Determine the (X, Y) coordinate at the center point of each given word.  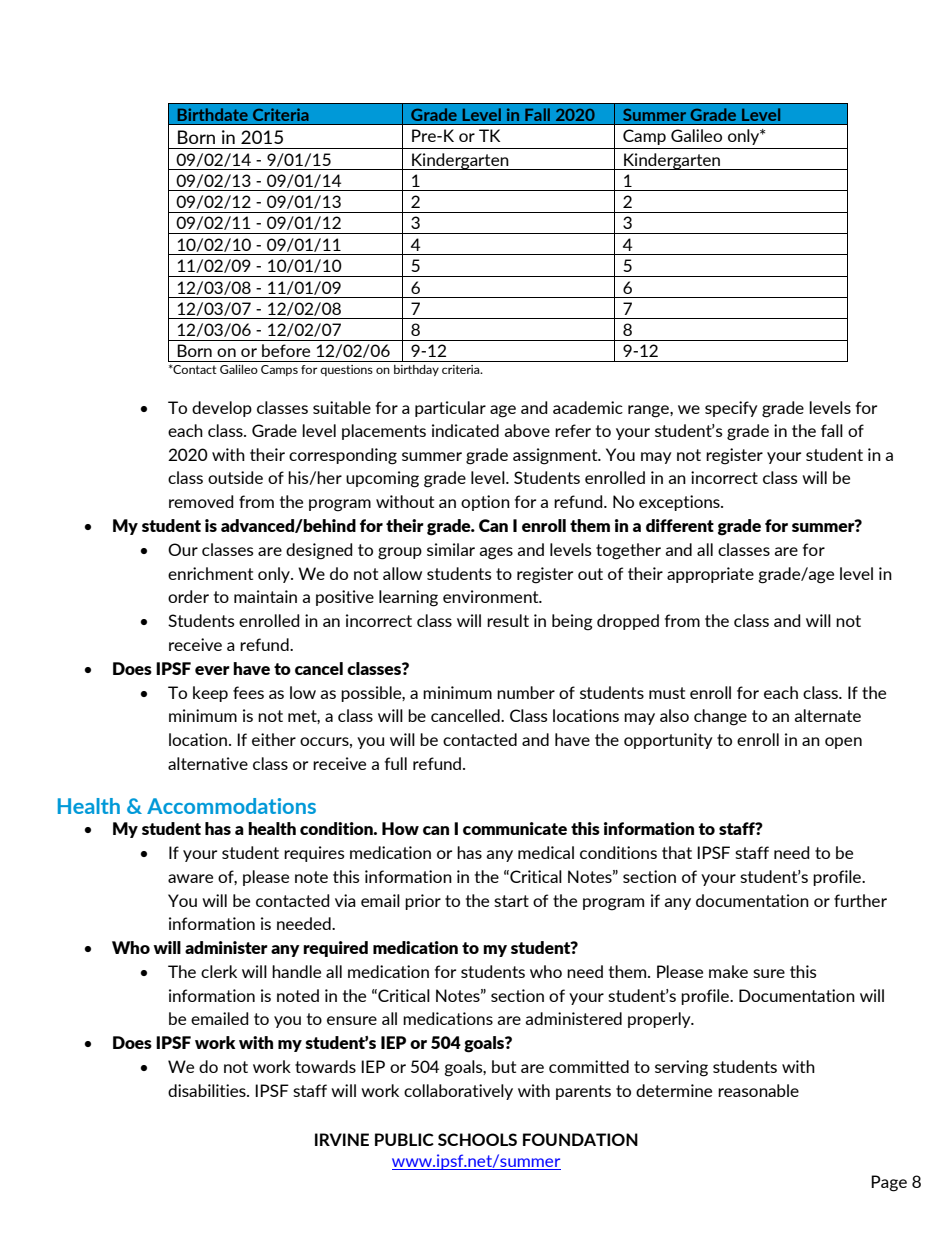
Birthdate (213, 114)
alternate (827, 715)
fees (248, 692)
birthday (416, 370)
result (508, 620)
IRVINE (342, 1139)
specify (731, 409)
